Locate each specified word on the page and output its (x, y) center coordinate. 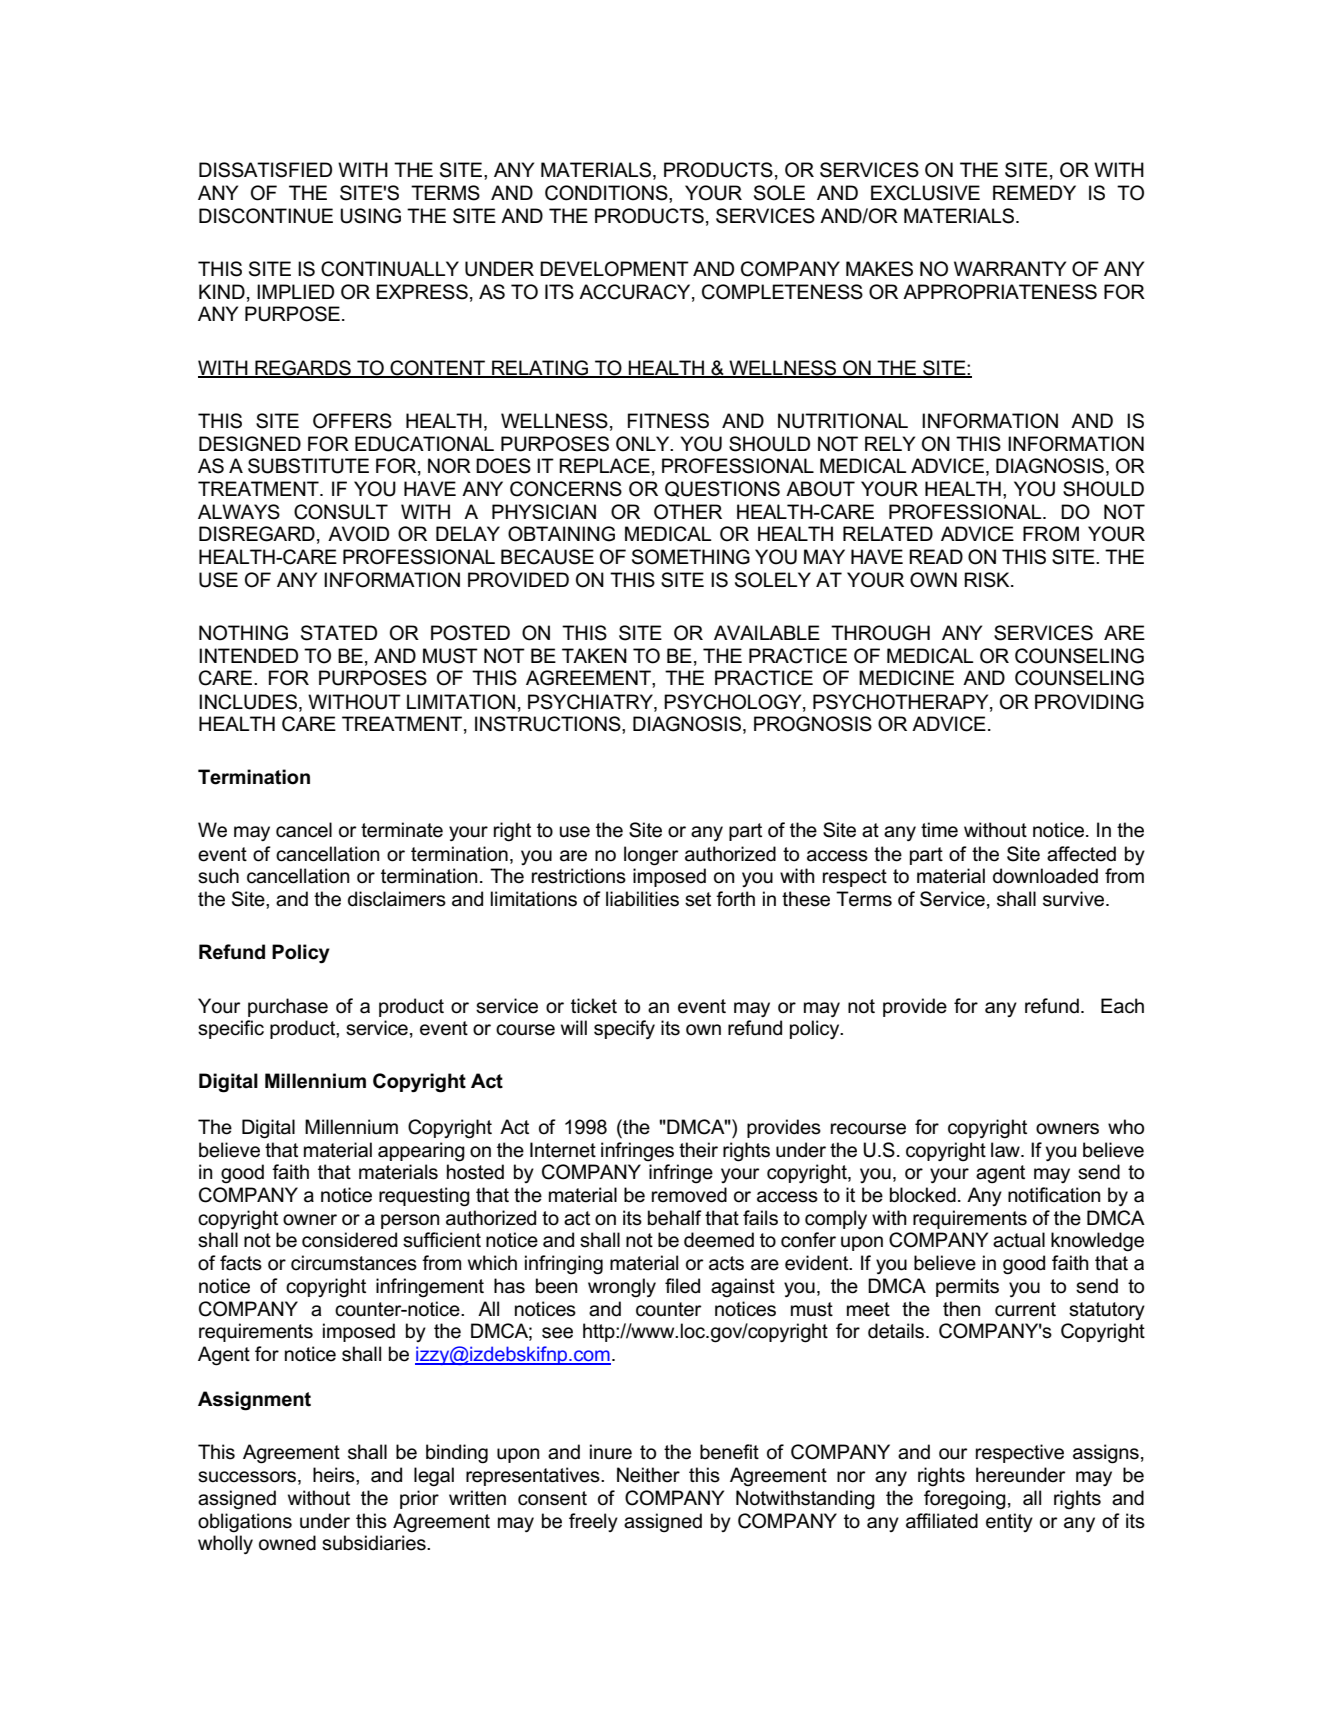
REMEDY (1034, 192)
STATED (339, 633)
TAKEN (594, 655)
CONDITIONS (607, 194)
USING (370, 216)
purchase (288, 1007)
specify (624, 1029)
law (1006, 1150)
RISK (988, 580)
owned (287, 1543)
